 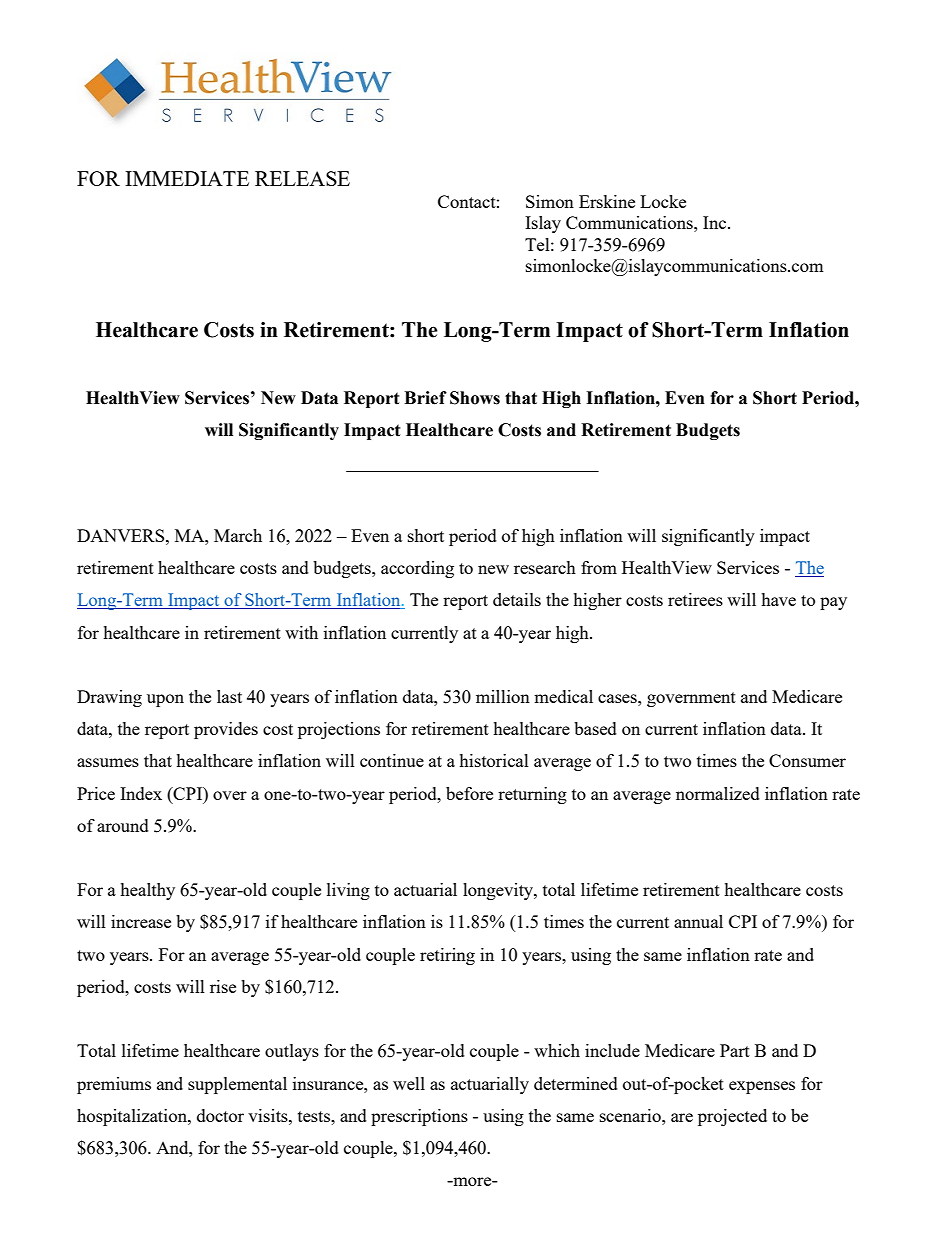 What do you see at coordinates (237, 1085) in the document?
I see `supplemental` at bounding box center [237, 1085].
